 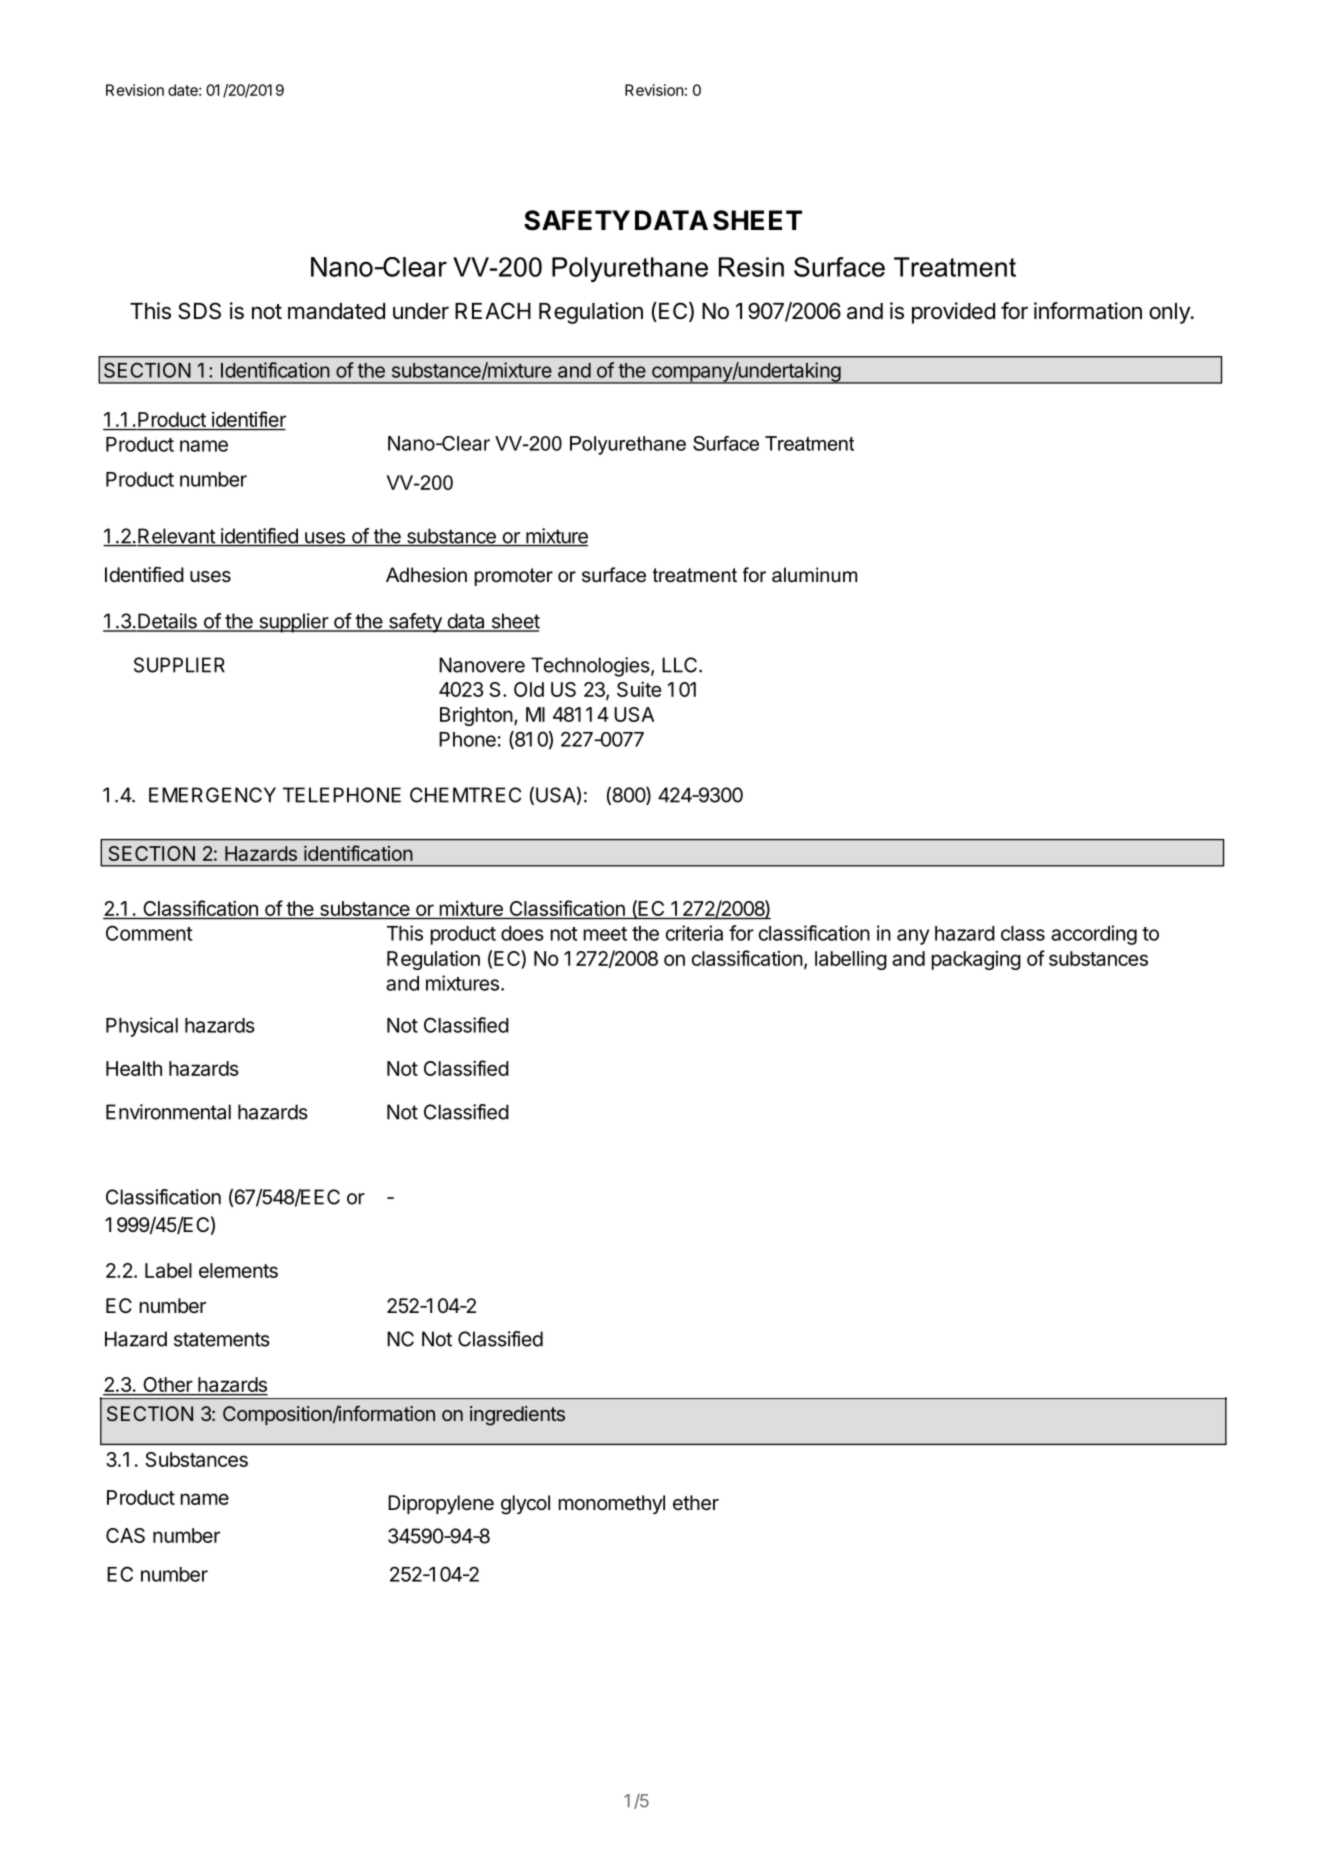 What do you see at coordinates (517, 1416) in the image?
I see `ingredients` at bounding box center [517, 1416].
